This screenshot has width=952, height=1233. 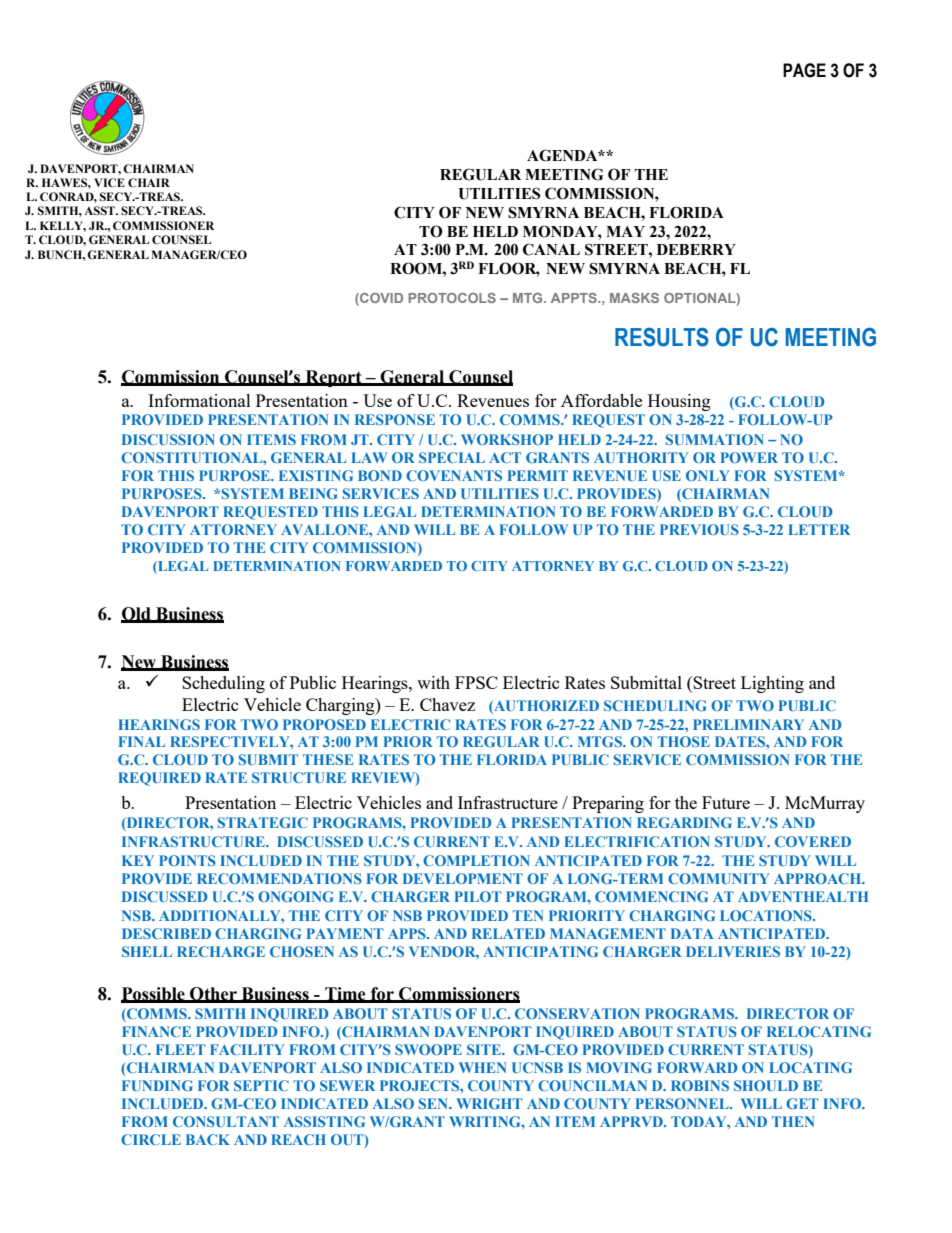 What do you see at coordinates (489, 1103) in the screenshot?
I see `WRIGHT` at bounding box center [489, 1103].
